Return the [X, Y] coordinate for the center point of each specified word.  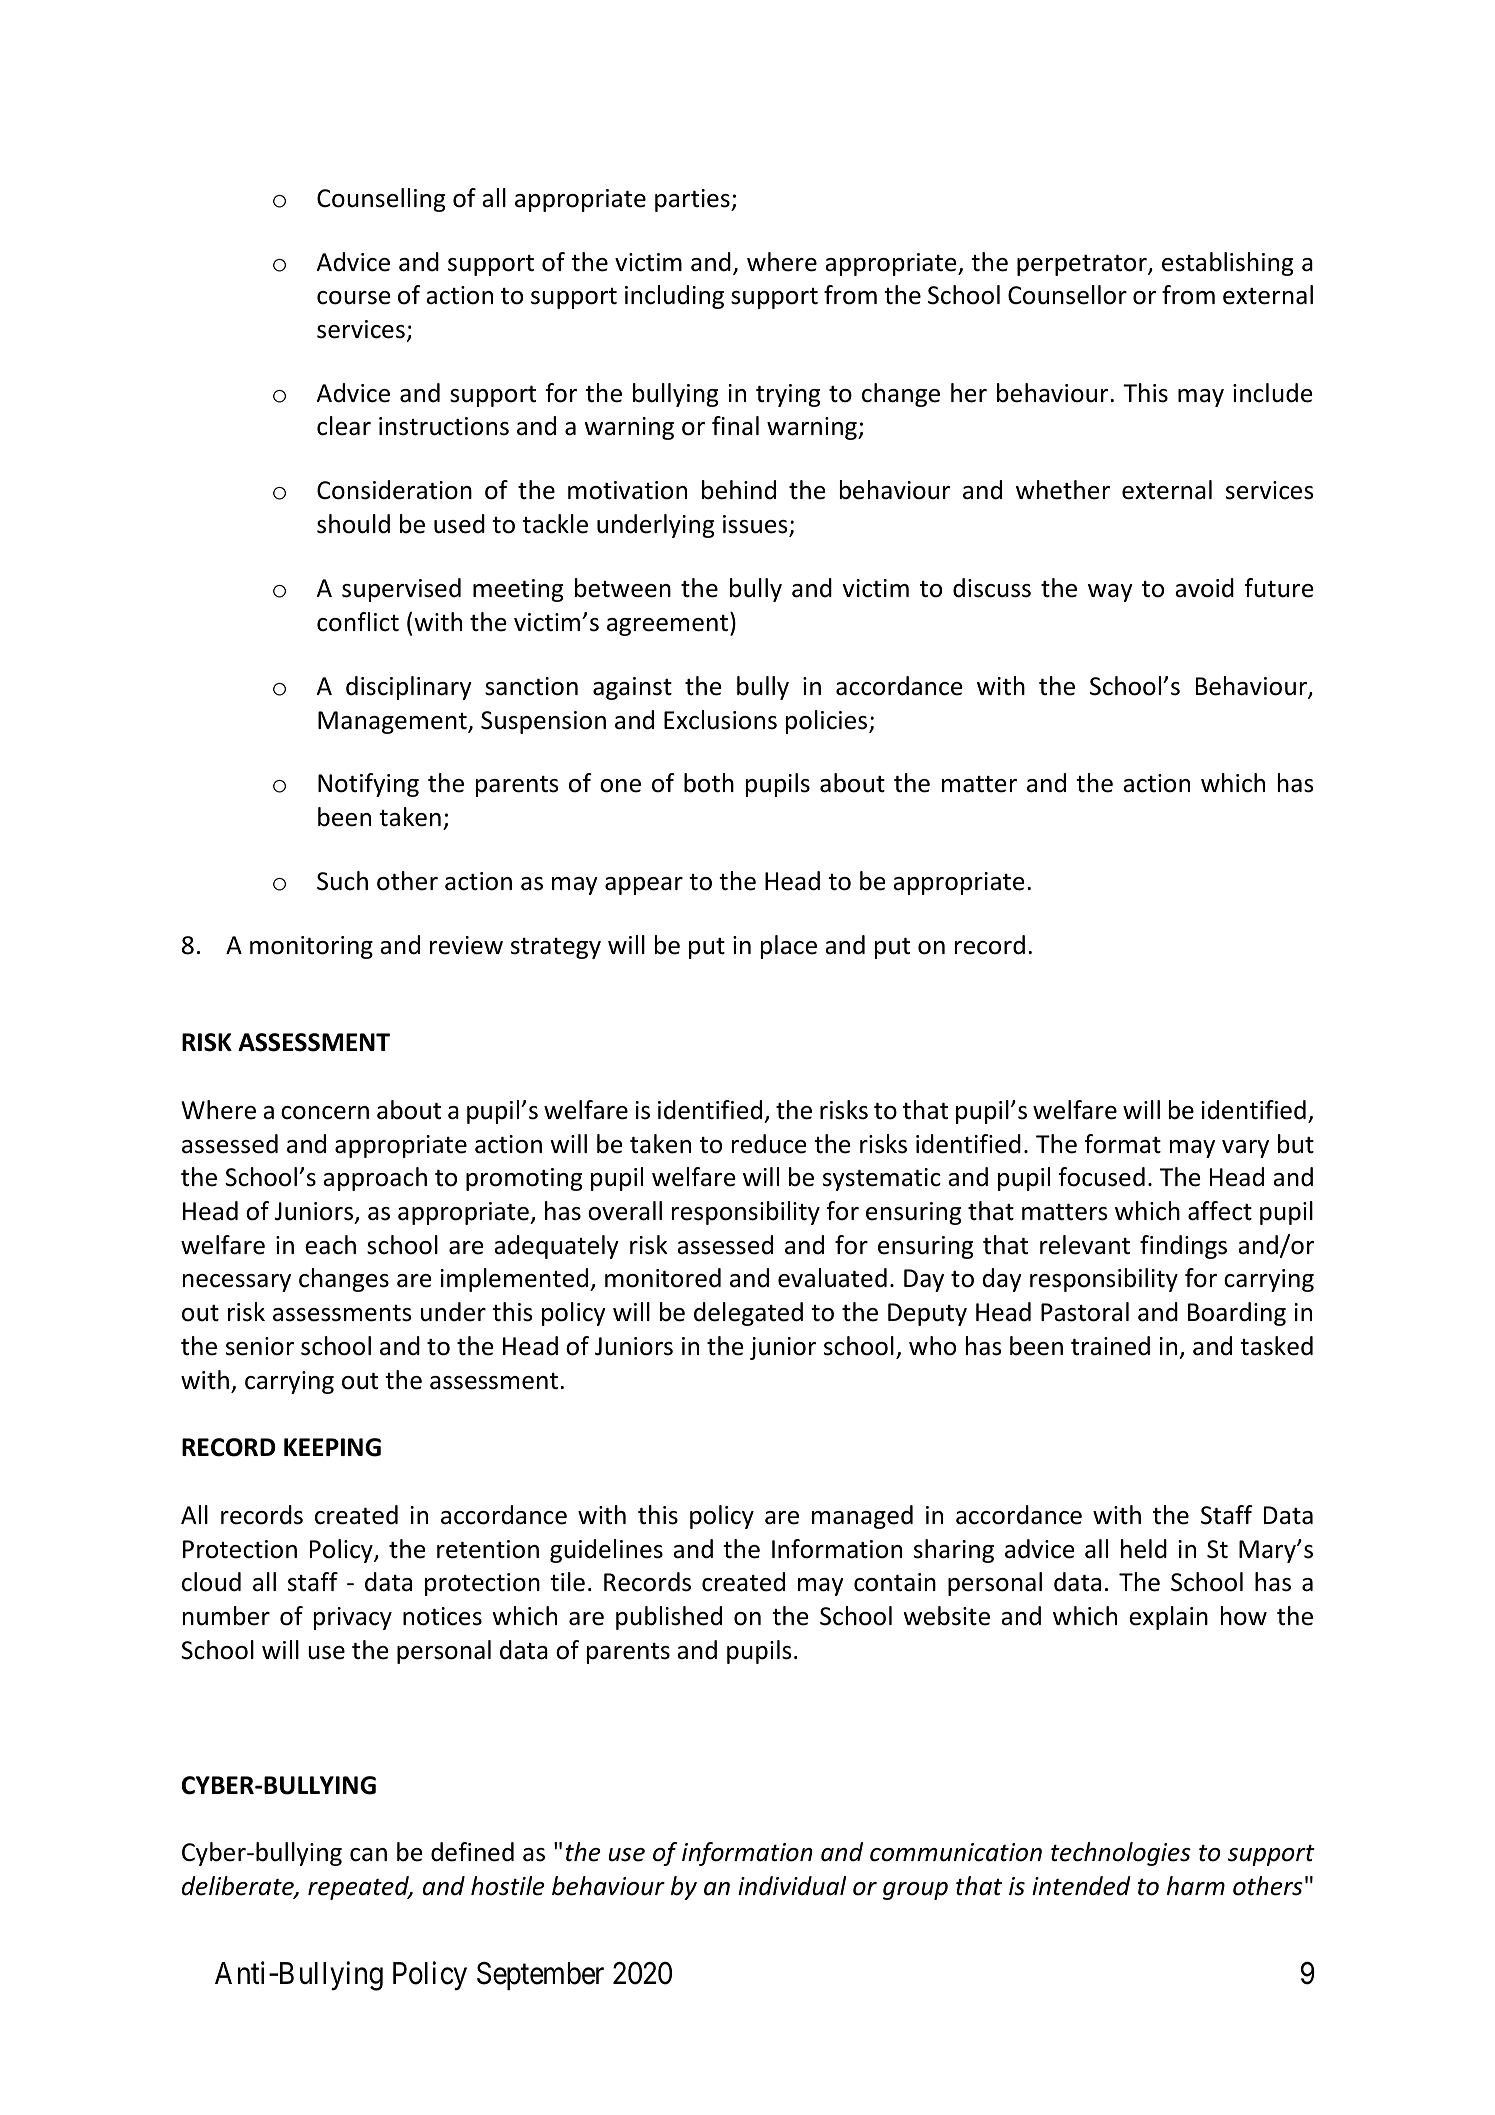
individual [792, 1886]
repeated [360, 1888]
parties [693, 200]
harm [1196, 1886]
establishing [1227, 264]
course [354, 298]
